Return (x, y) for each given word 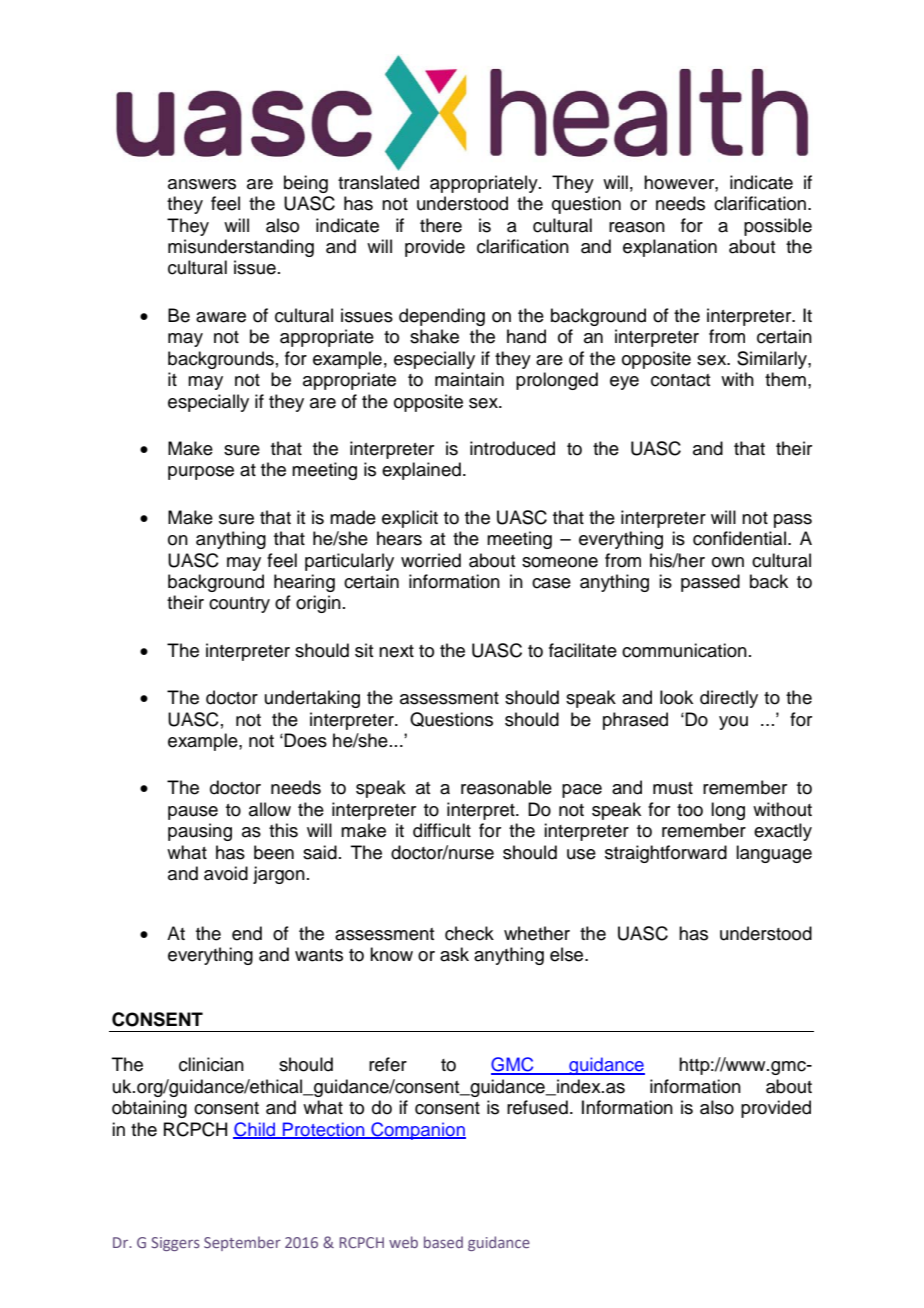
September (242, 1243)
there (441, 225)
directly (729, 699)
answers (202, 184)
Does (305, 740)
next (396, 651)
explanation (670, 248)
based (443, 1242)
